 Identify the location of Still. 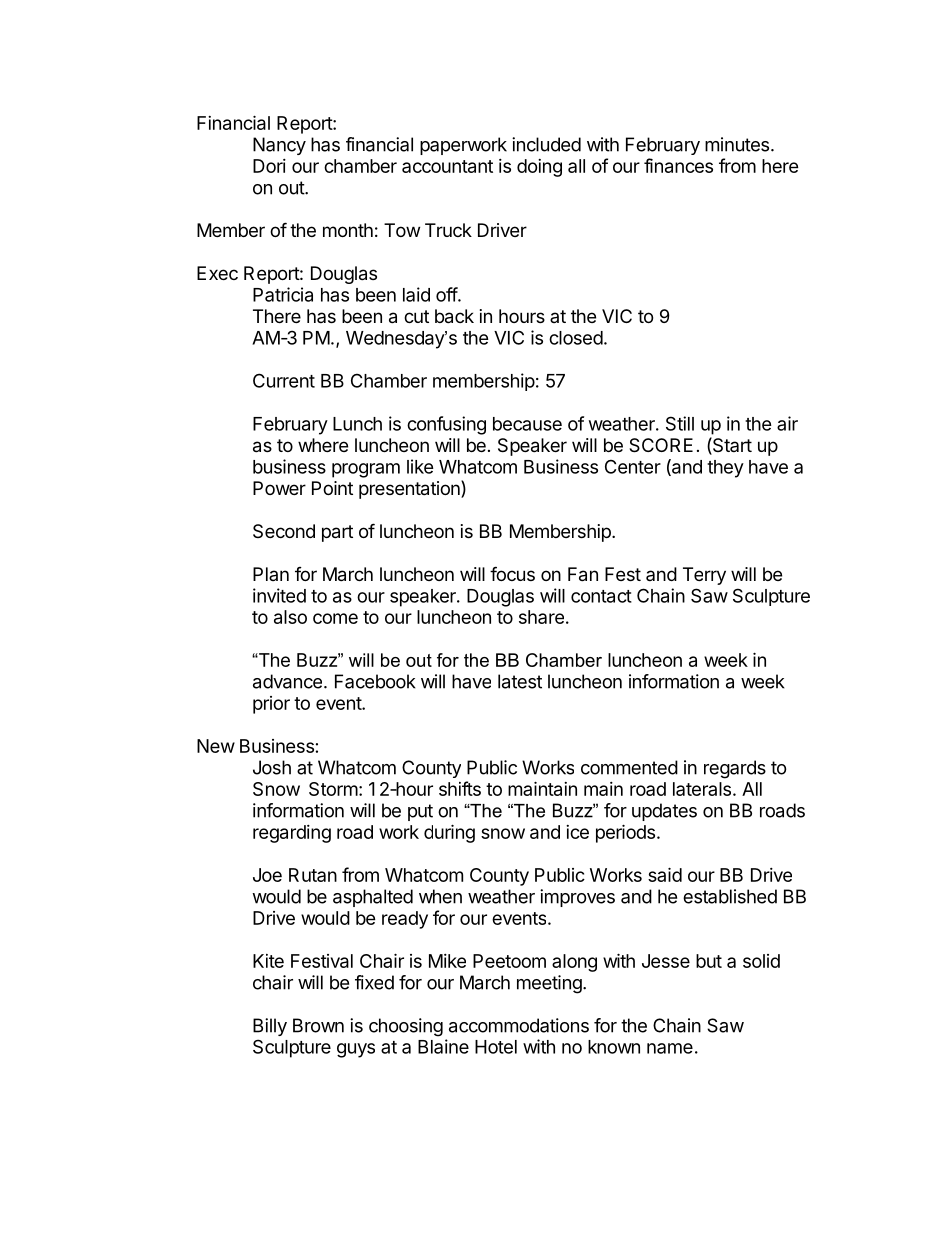
(680, 423).
